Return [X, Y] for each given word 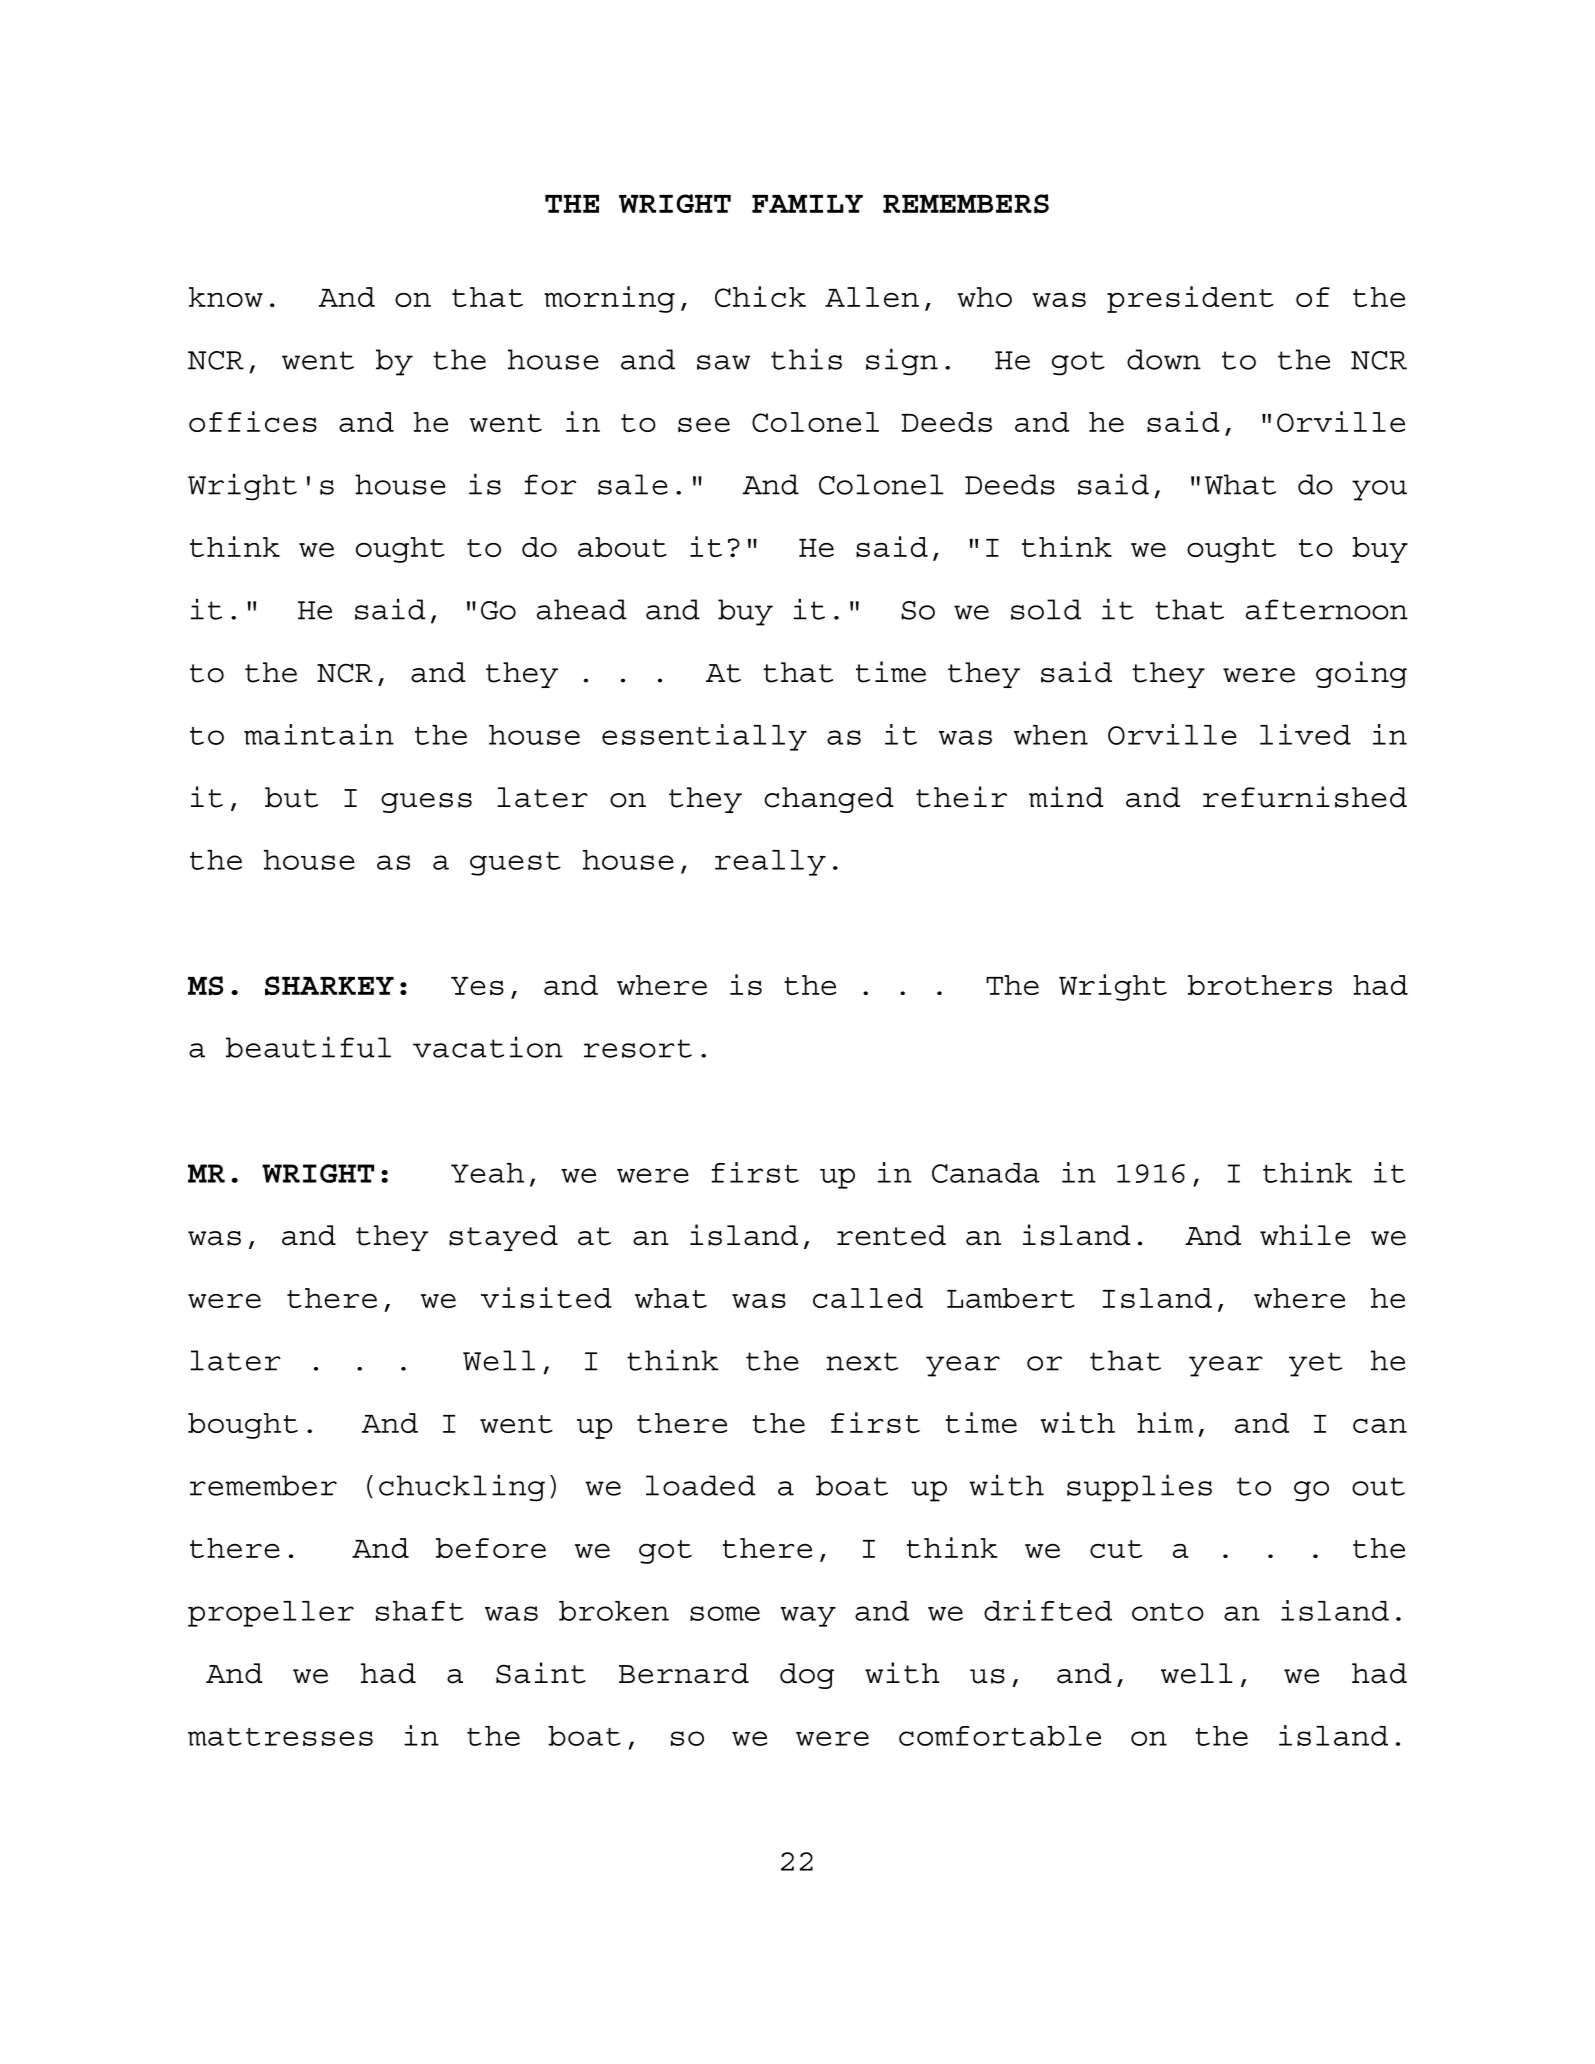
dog [807, 1676]
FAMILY [807, 204]
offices [253, 421]
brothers [1260, 985]
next [862, 1361]
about [622, 547]
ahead [582, 609]
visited [546, 1297]
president [1190, 299]
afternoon [1327, 609]
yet [1315, 1364]
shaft [420, 1611]
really [770, 863]
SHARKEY [329, 985]
